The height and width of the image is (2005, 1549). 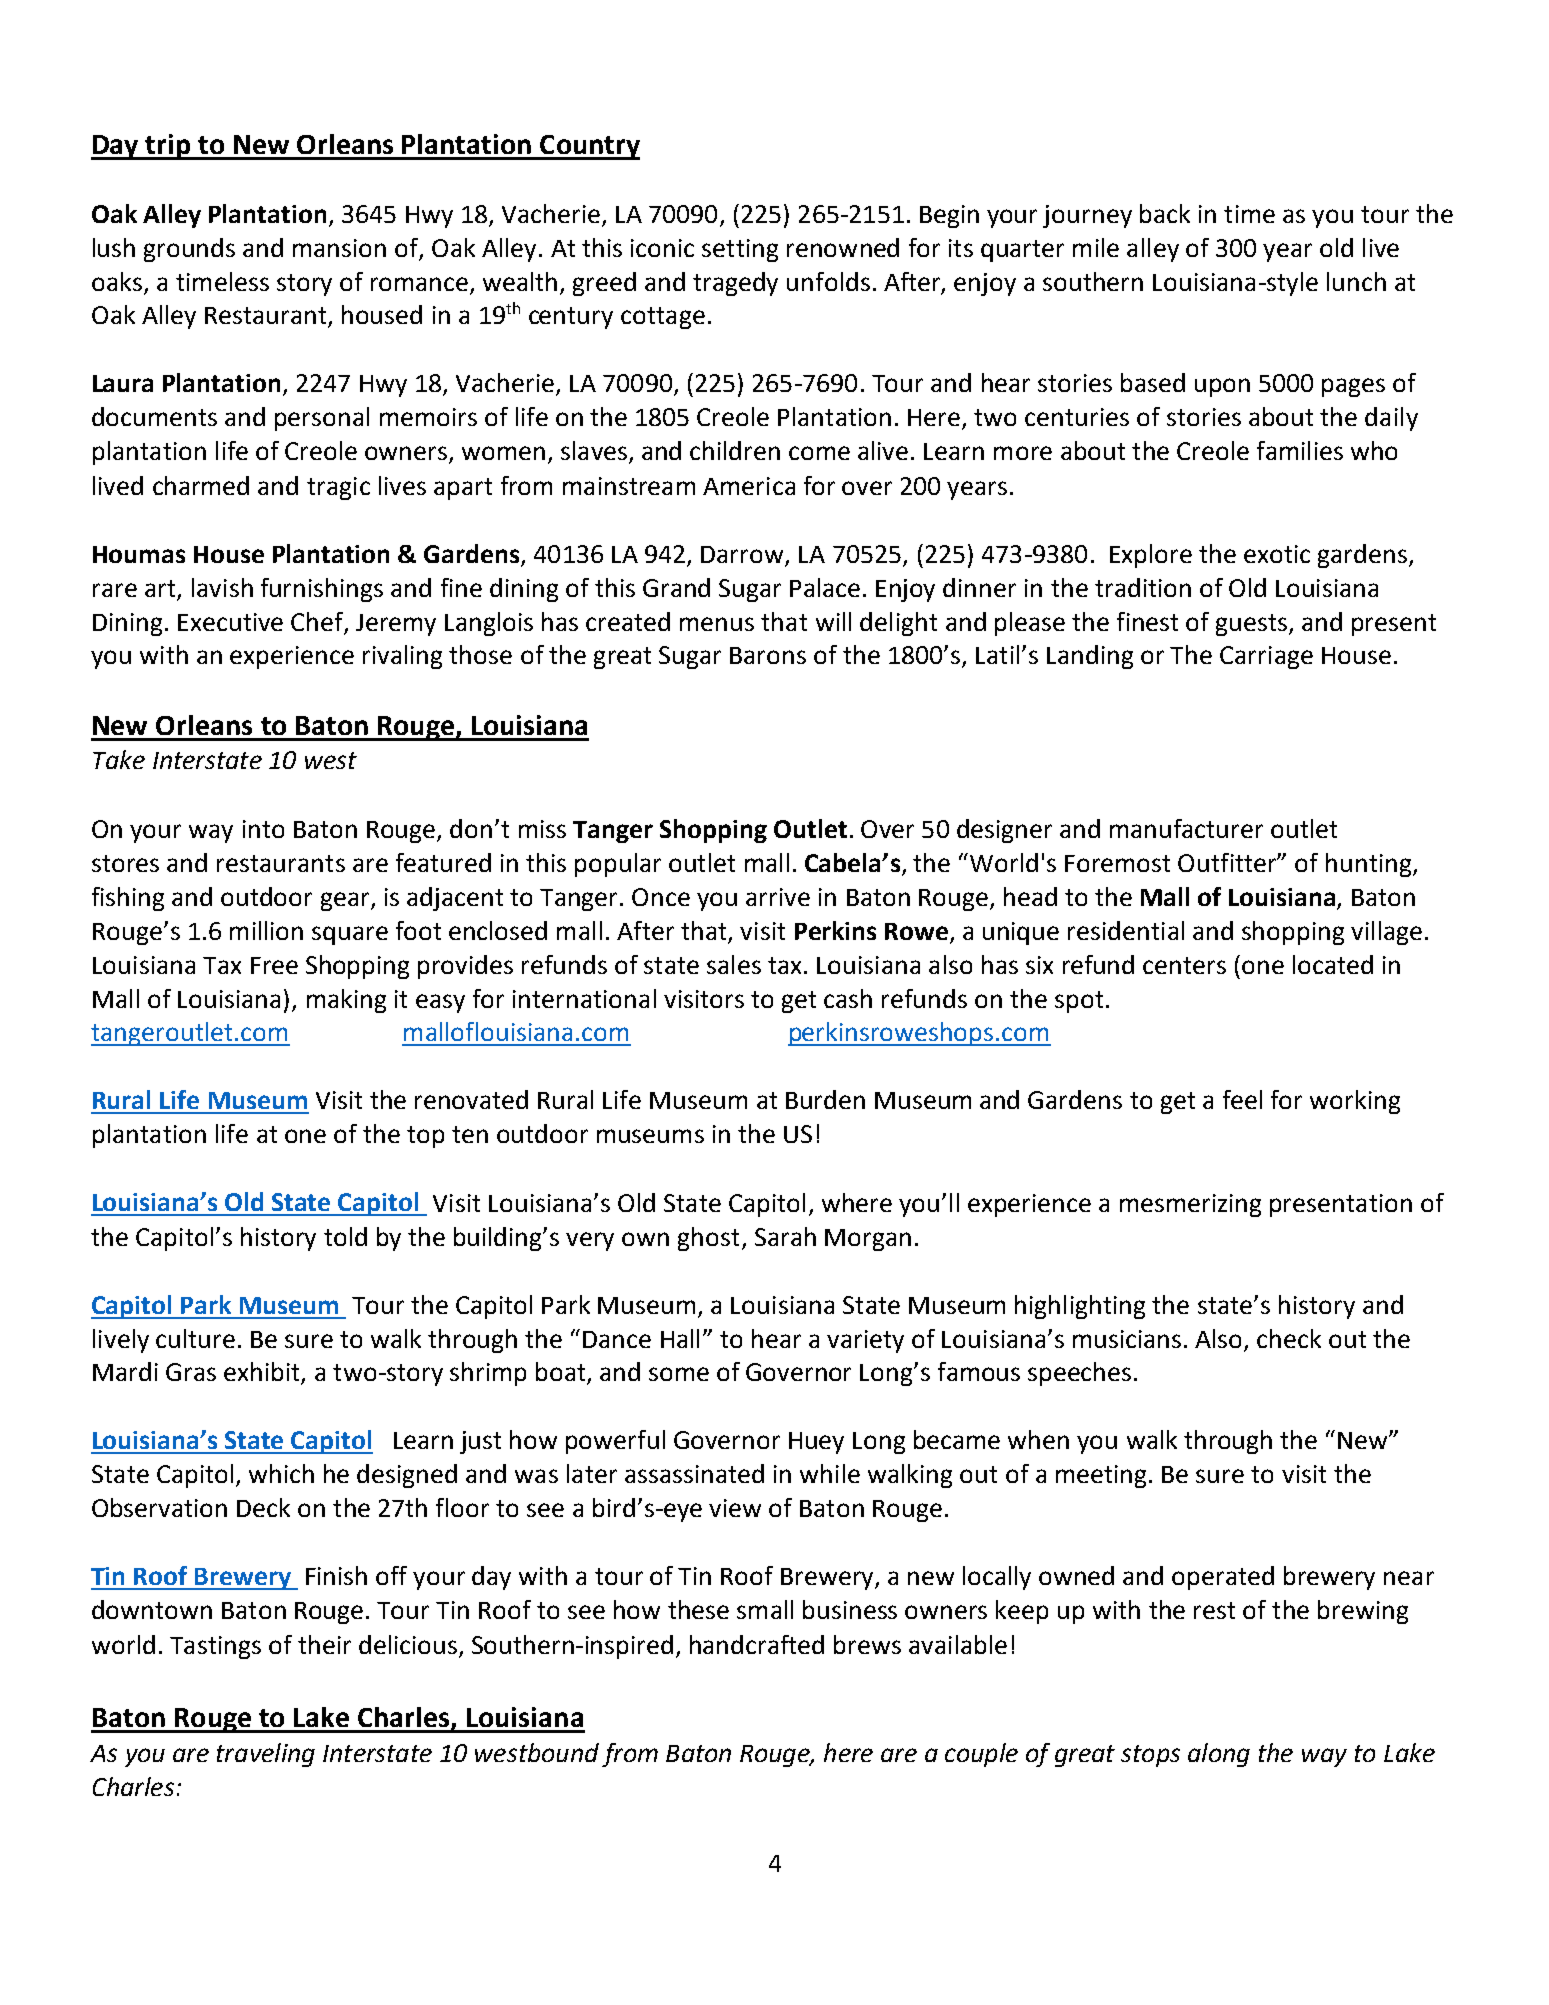 What do you see at coordinates (345, 1236) in the image?
I see `told` at bounding box center [345, 1236].
